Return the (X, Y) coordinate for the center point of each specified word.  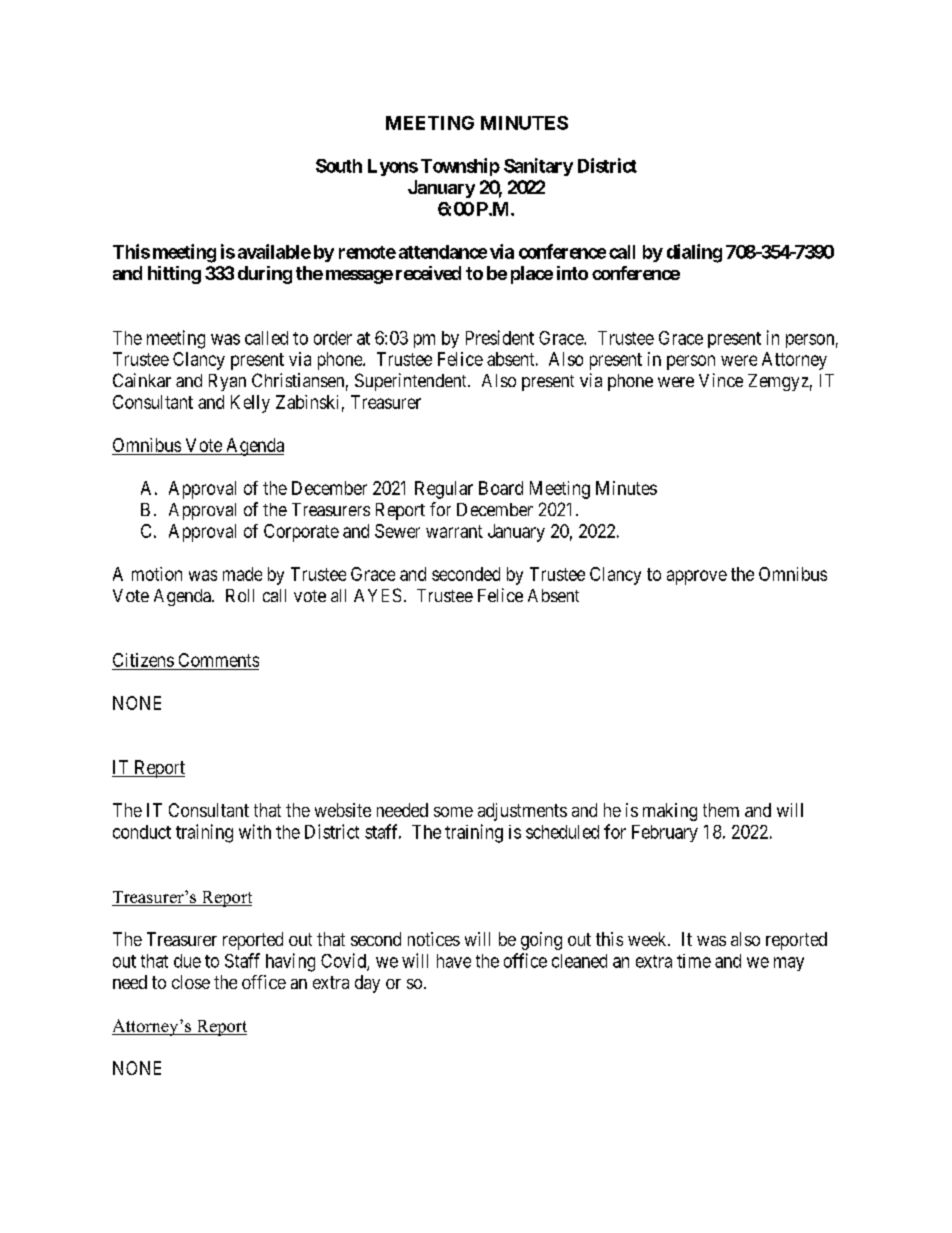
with (255, 831)
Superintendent (412, 382)
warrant (454, 531)
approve (697, 577)
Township (460, 167)
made (242, 574)
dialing (694, 253)
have (454, 961)
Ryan (227, 382)
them (721, 810)
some (453, 812)
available (274, 251)
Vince (721, 380)
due (187, 961)
